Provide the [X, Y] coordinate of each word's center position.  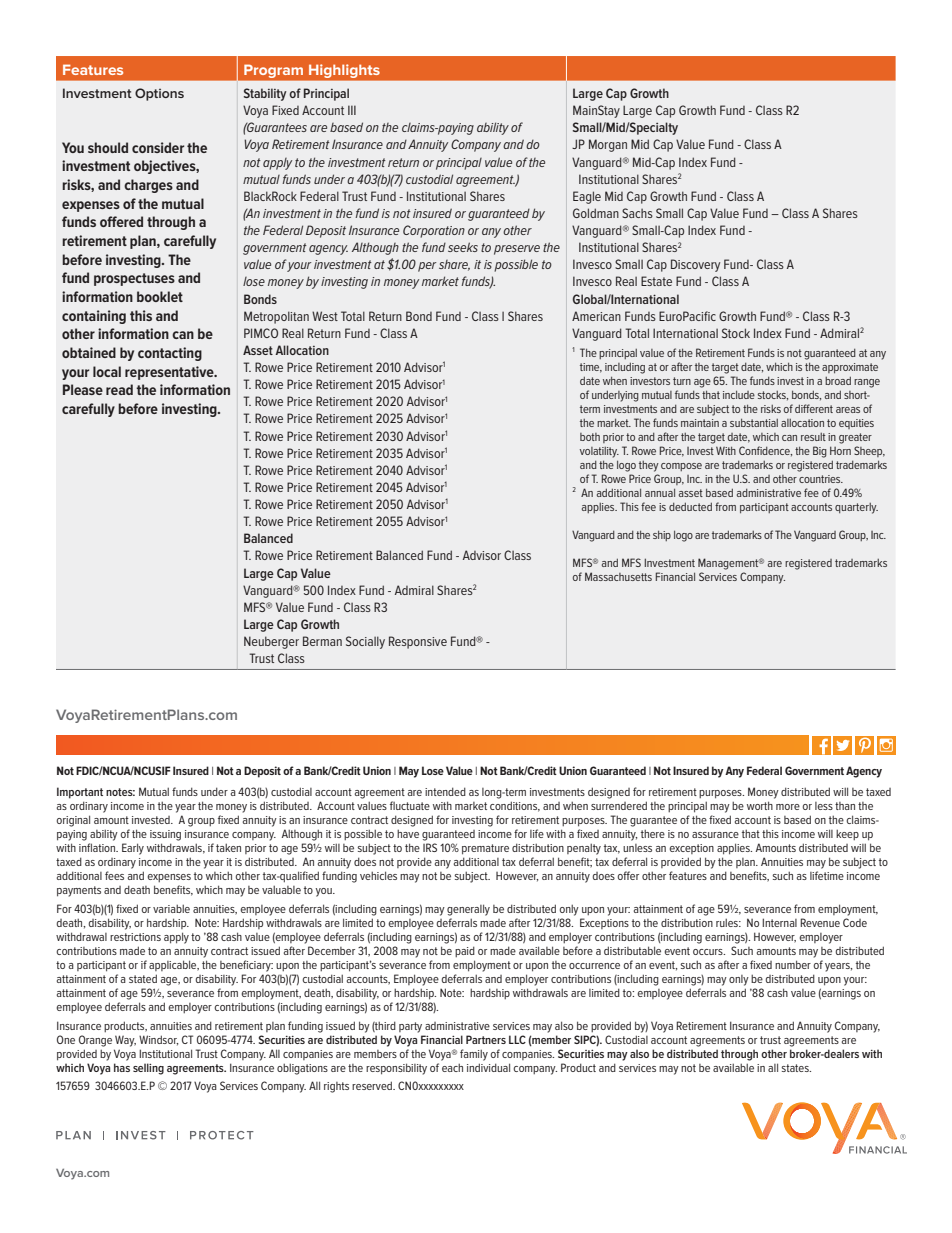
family [474, 1055]
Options [159, 94]
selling [148, 1069]
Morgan [608, 145]
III [352, 110]
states [796, 1068]
